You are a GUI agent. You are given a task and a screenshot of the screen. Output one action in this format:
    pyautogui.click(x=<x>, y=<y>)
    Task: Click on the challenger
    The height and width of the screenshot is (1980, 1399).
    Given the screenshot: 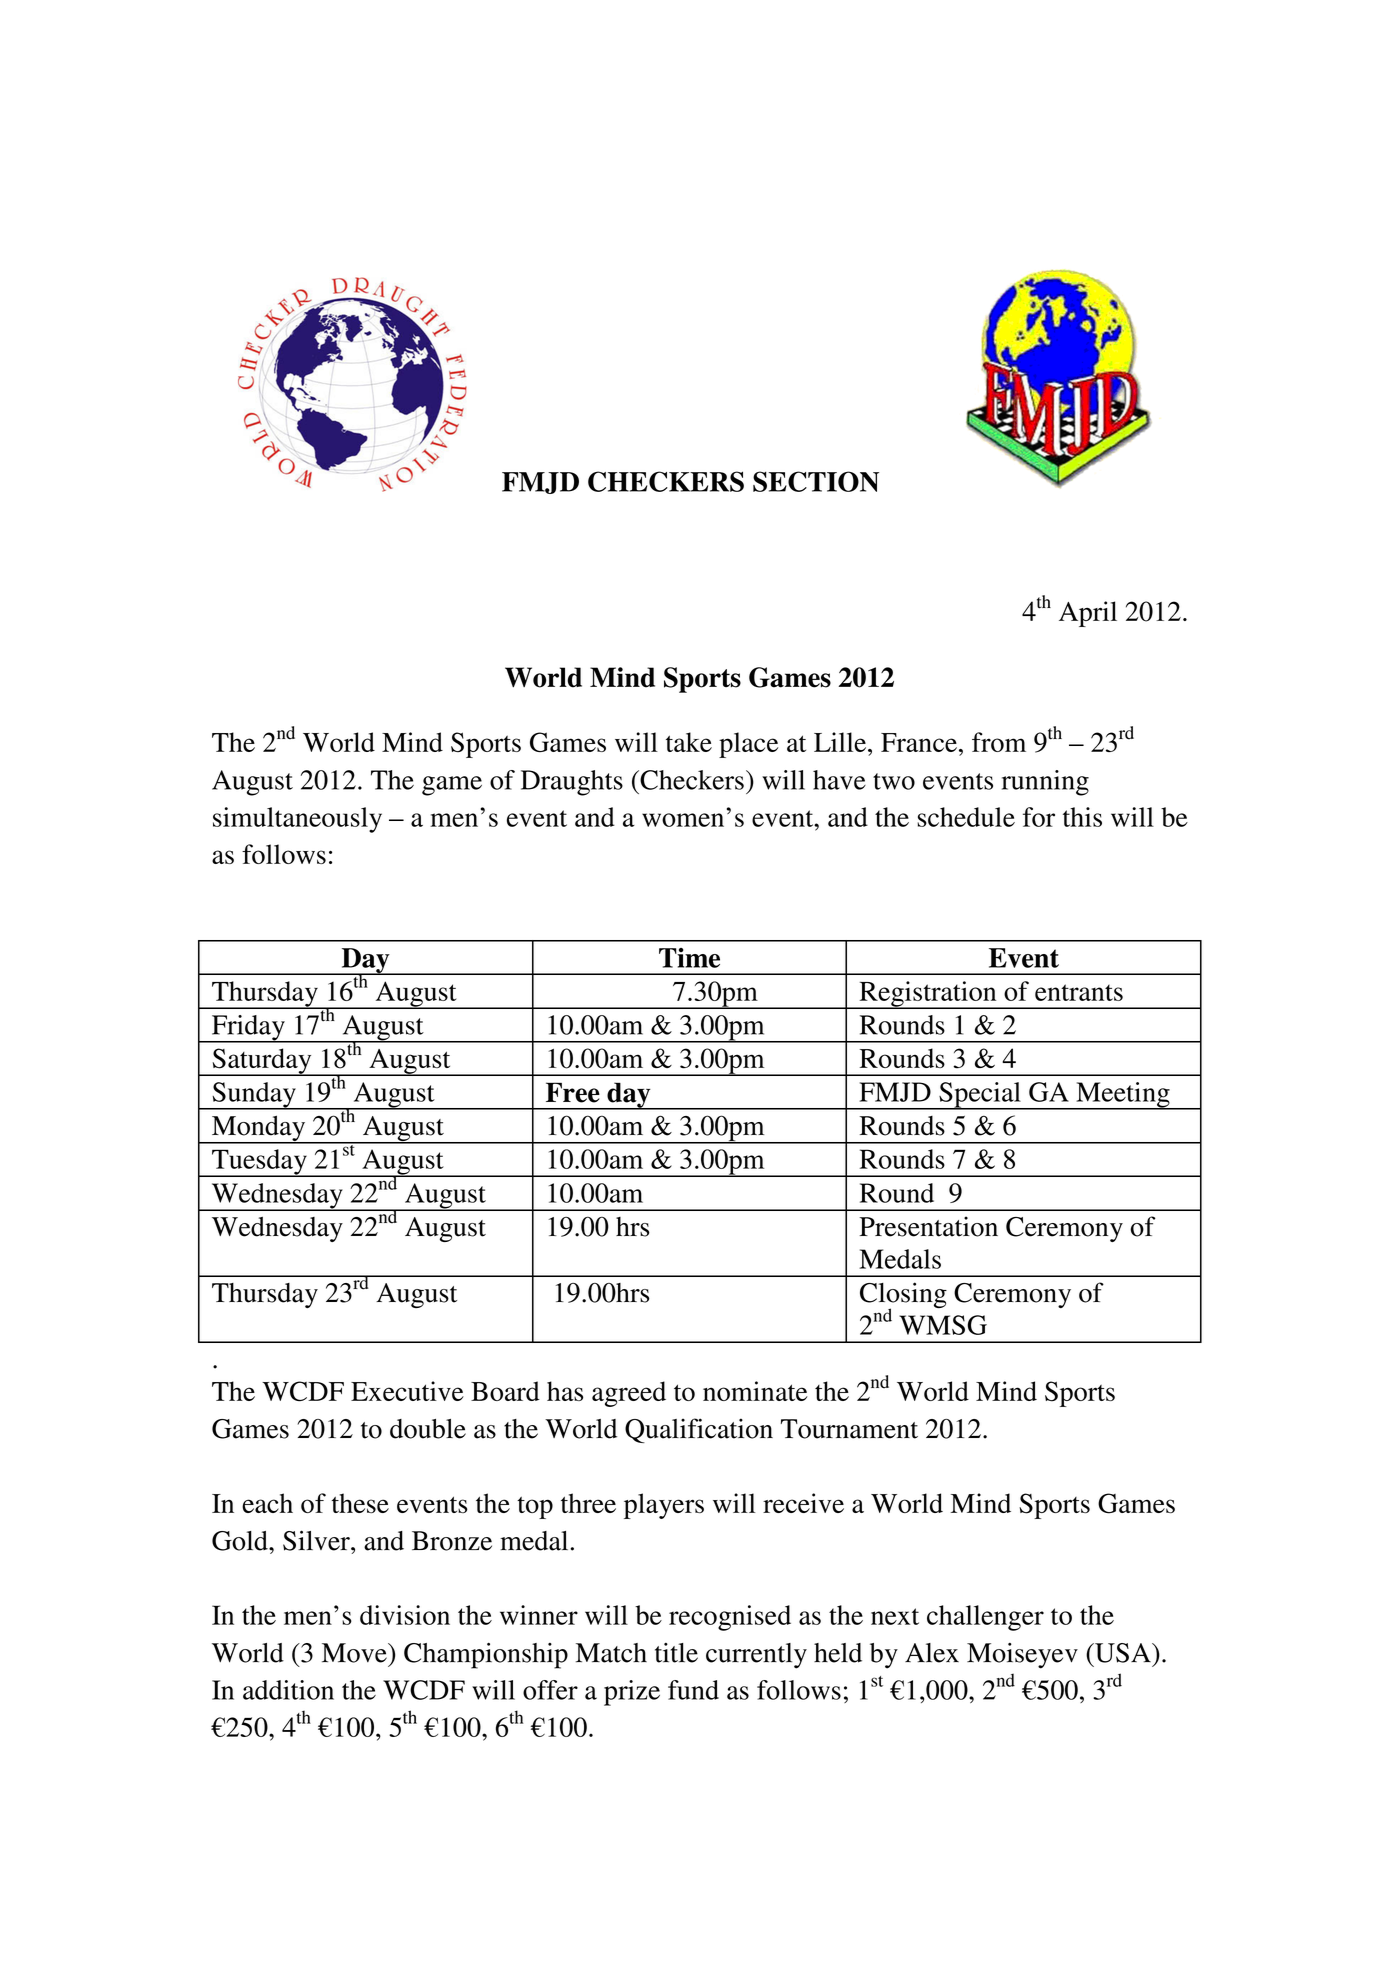 What is the action you would take?
    pyautogui.click(x=985, y=1618)
